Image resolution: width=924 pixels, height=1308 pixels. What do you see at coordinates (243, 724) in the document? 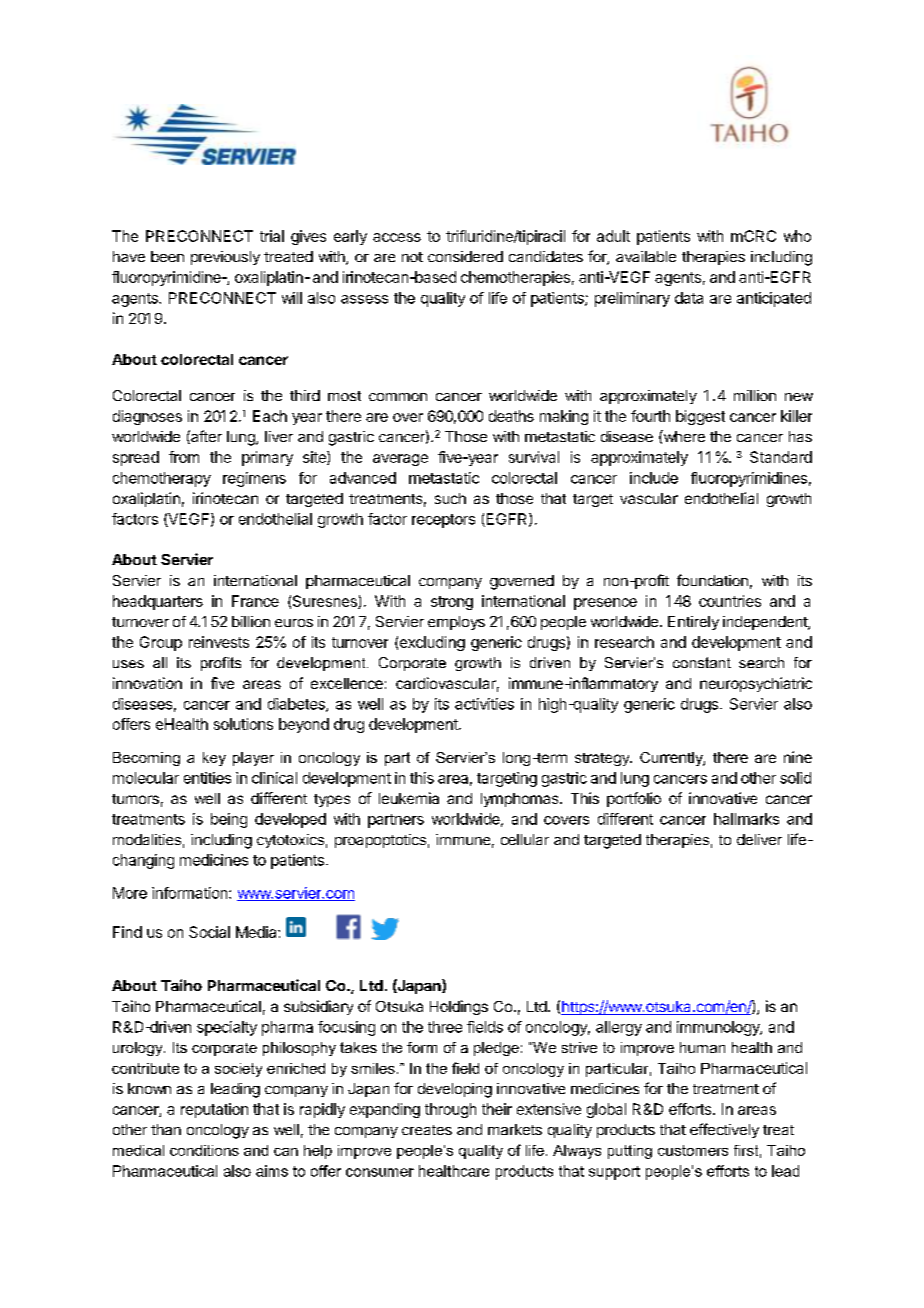
I see `solutions` at bounding box center [243, 724].
